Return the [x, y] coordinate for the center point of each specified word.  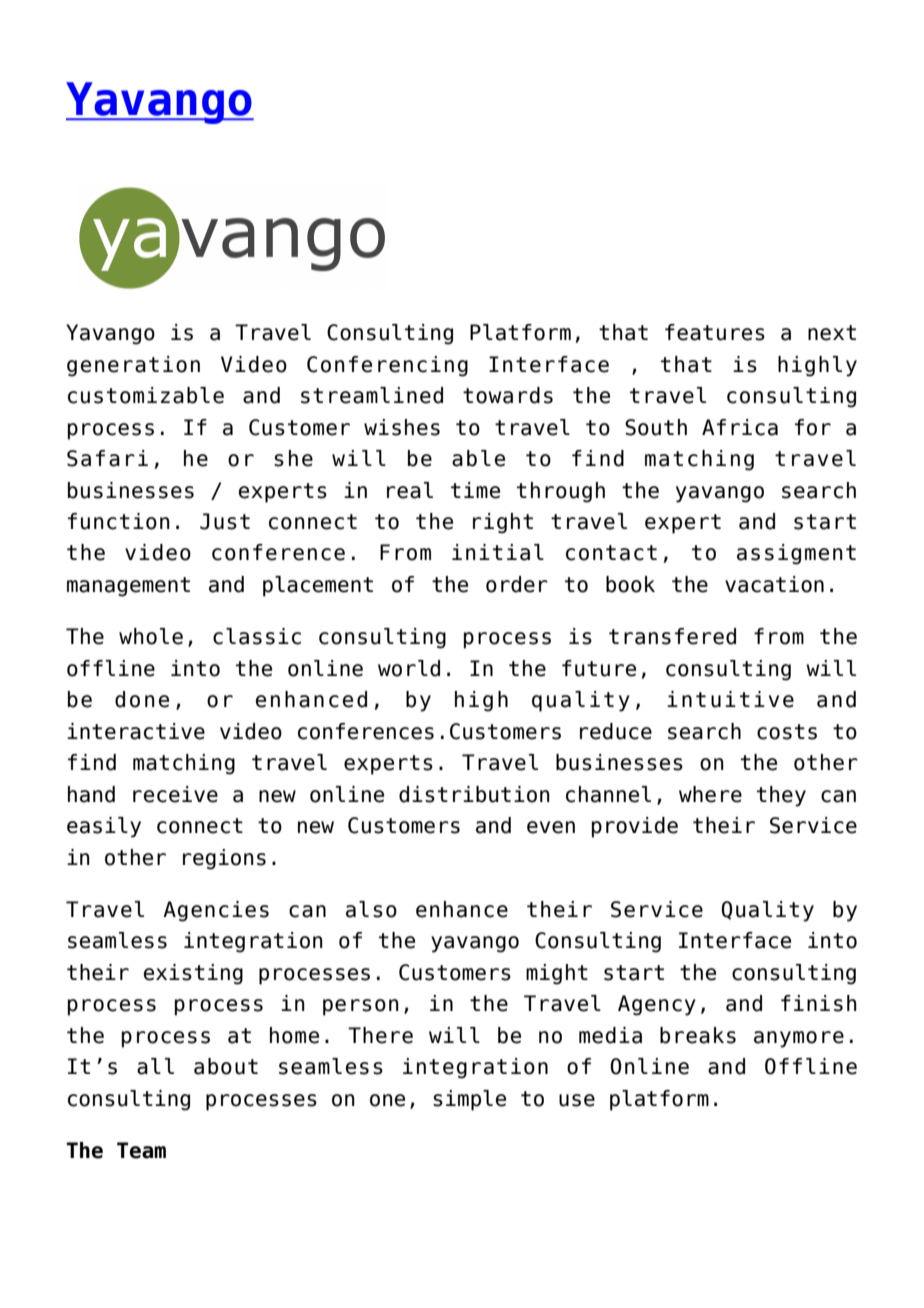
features [715, 332]
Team [141, 1150]
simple [469, 1100]
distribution [474, 794]
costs [787, 732]
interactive [136, 731]
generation [133, 366]
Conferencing [387, 366]
